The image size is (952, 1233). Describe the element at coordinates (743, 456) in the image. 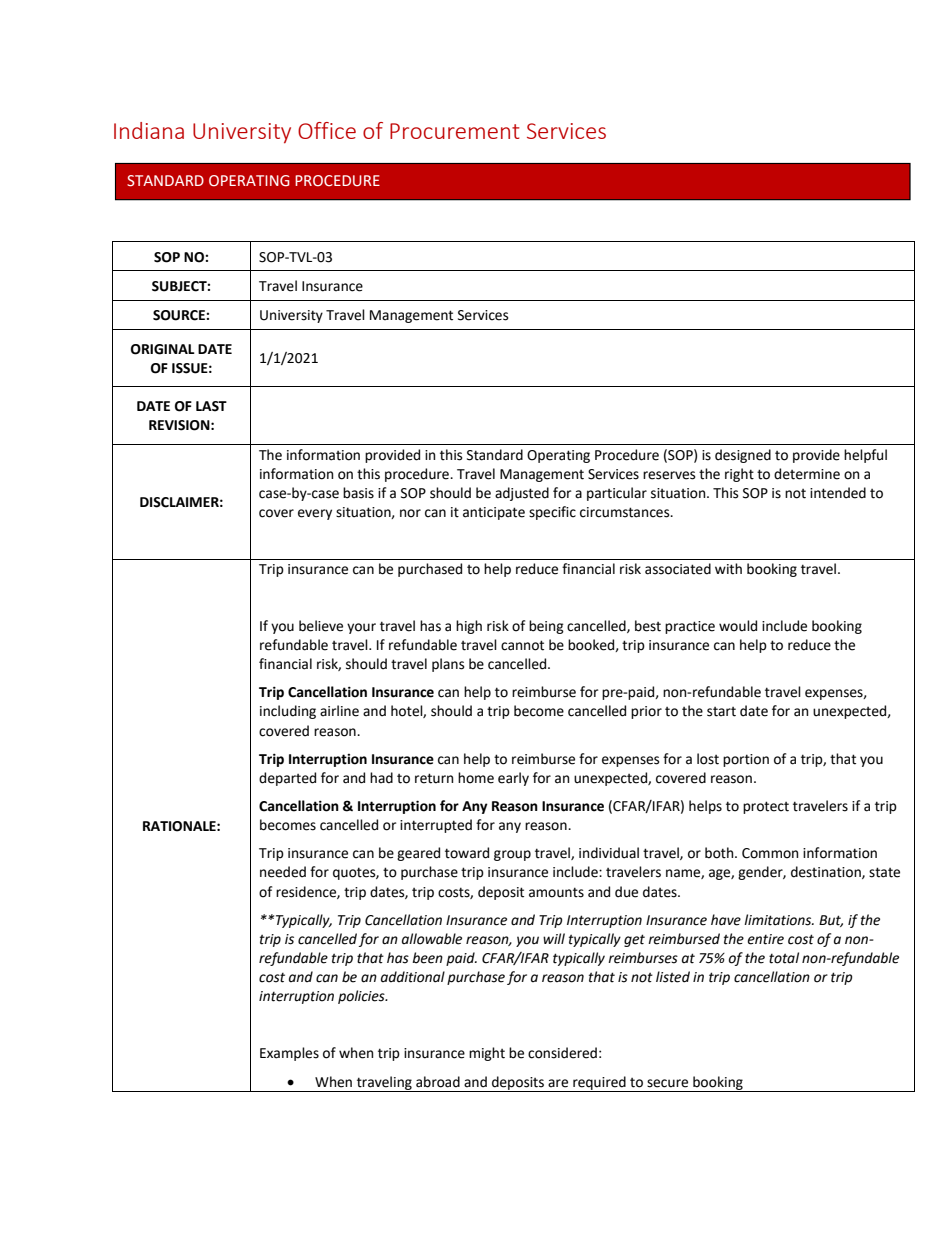

I see `designed` at that location.
